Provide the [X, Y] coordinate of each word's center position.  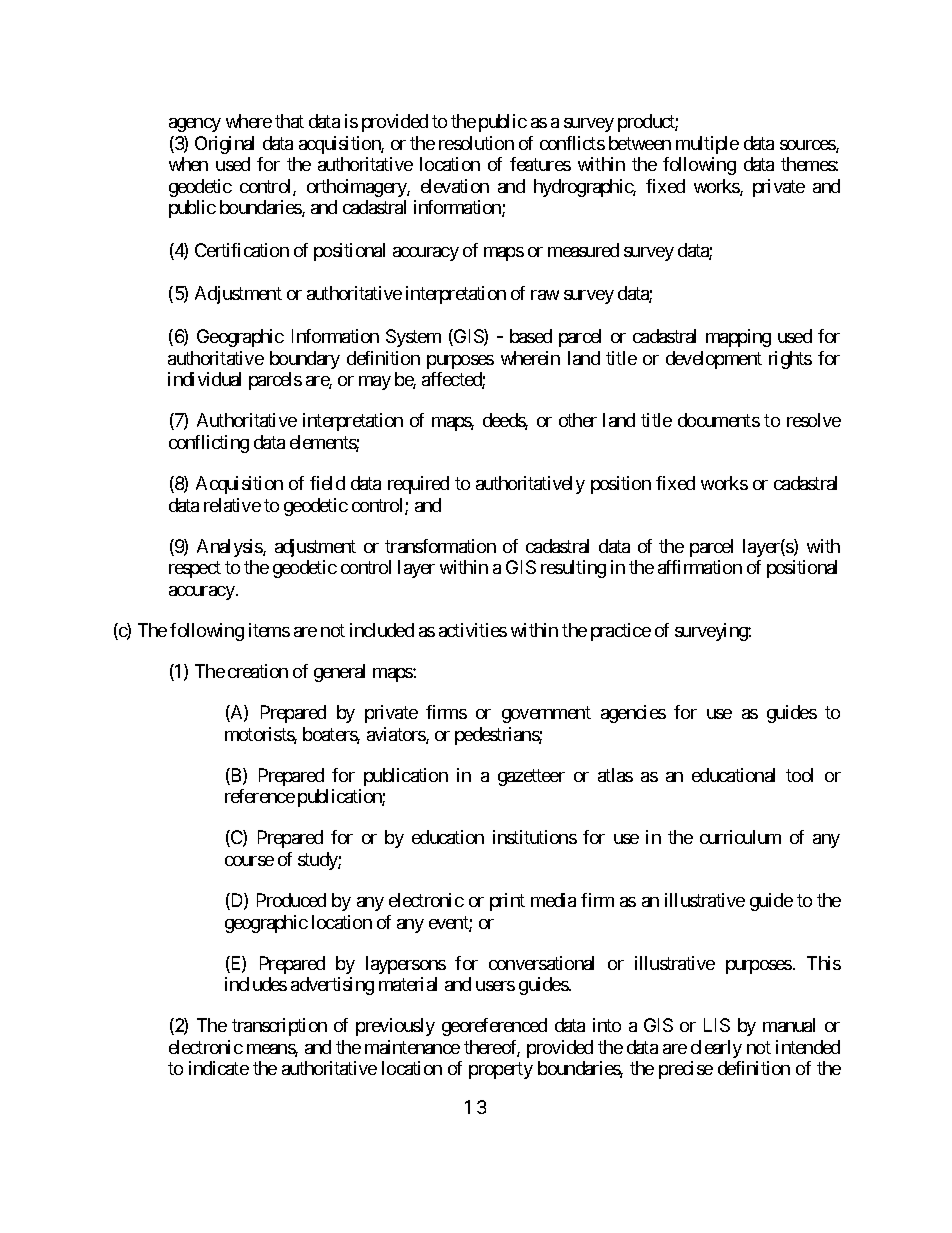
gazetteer [531, 777]
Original [224, 145]
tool [799, 775]
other [578, 420]
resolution [476, 143]
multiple [707, 145]
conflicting [209, 444]
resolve [814, 420]
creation [258, 671]
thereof [492, 1048]
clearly [716, 1049]
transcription [279, 1027]
